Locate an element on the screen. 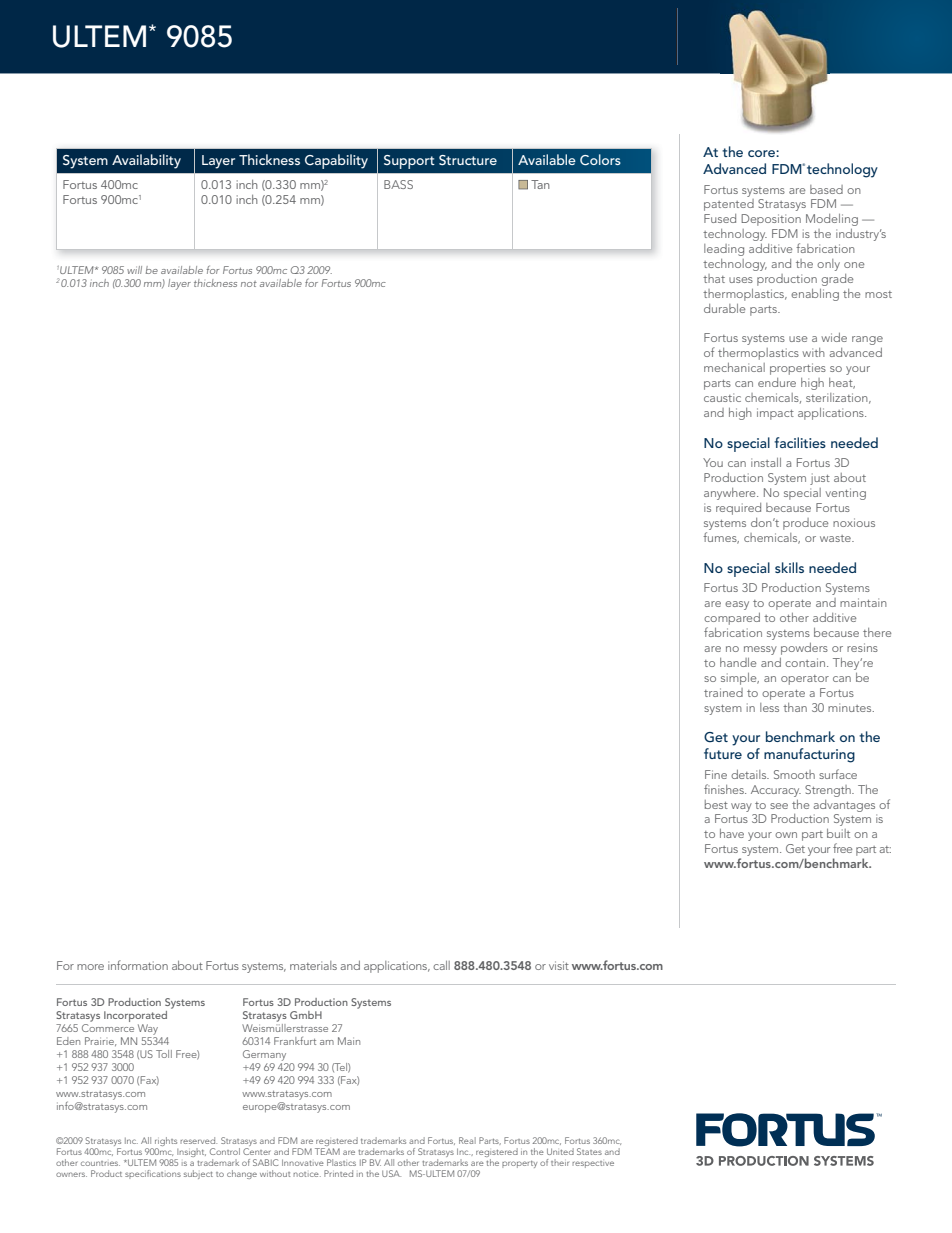 The height and width of the screenshot is (1233, 952). call is located at coordinates (441, 965).
